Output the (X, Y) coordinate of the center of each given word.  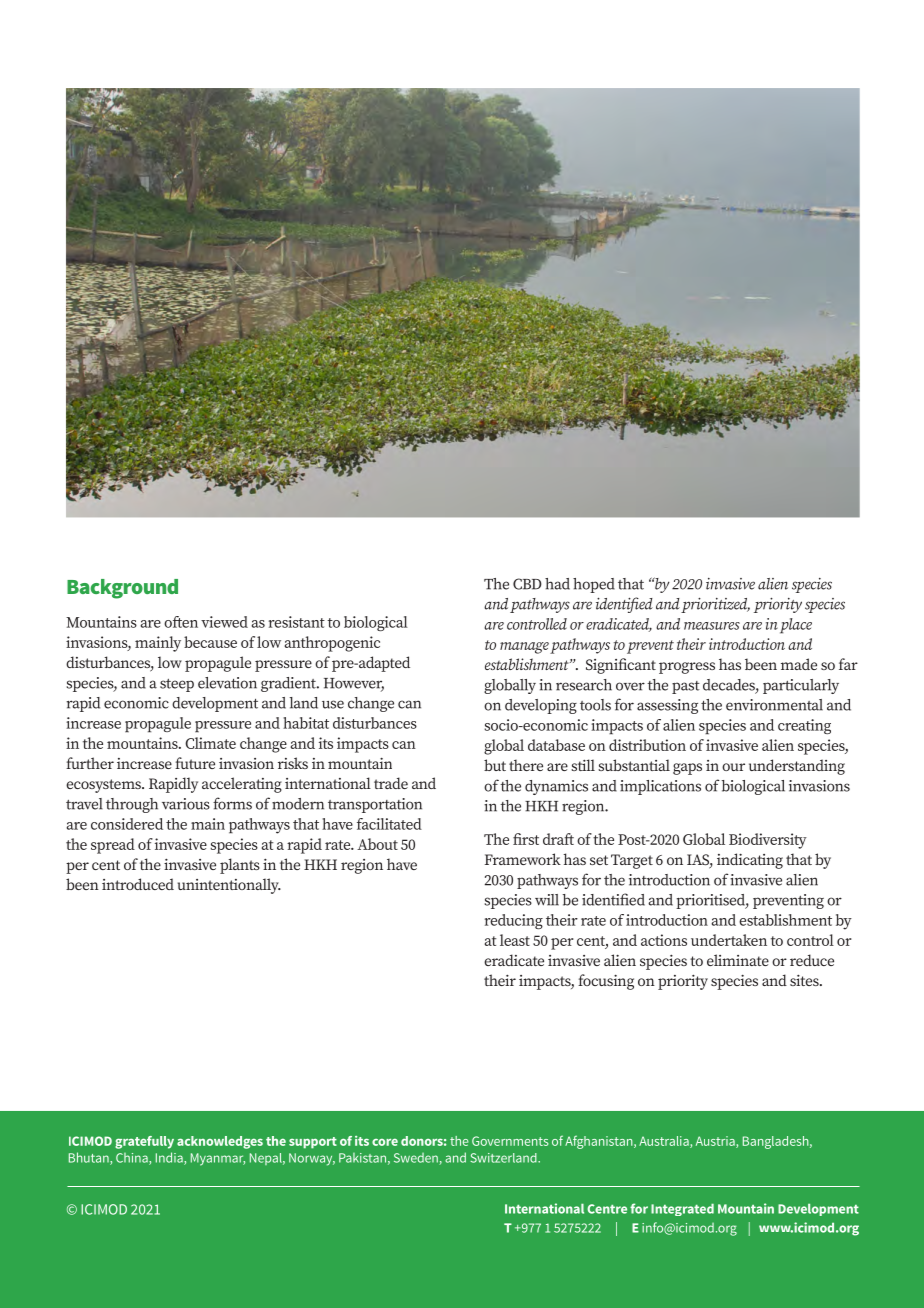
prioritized (715, 605)
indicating (750, 861)
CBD (527, 584)
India (170, 1158)
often (181, 622)
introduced (138, 884)
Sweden (417, 1159)
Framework (523, 859)
